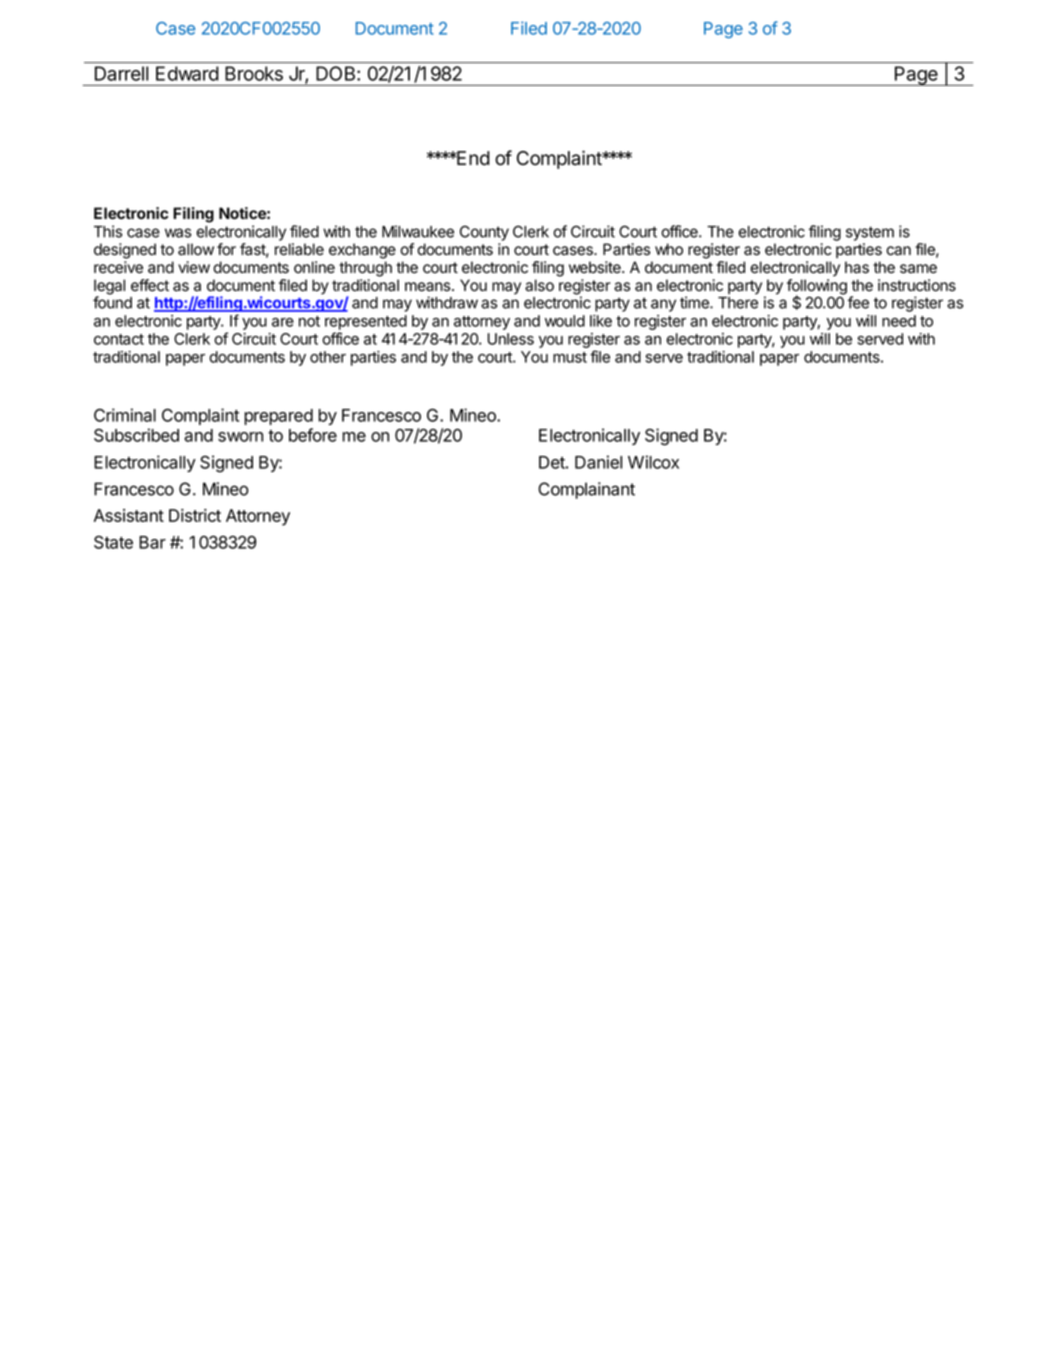 This document has width=1057, height=1368. Describe the element at coordinates (195, 515) in the document. I see `District` at that location.
